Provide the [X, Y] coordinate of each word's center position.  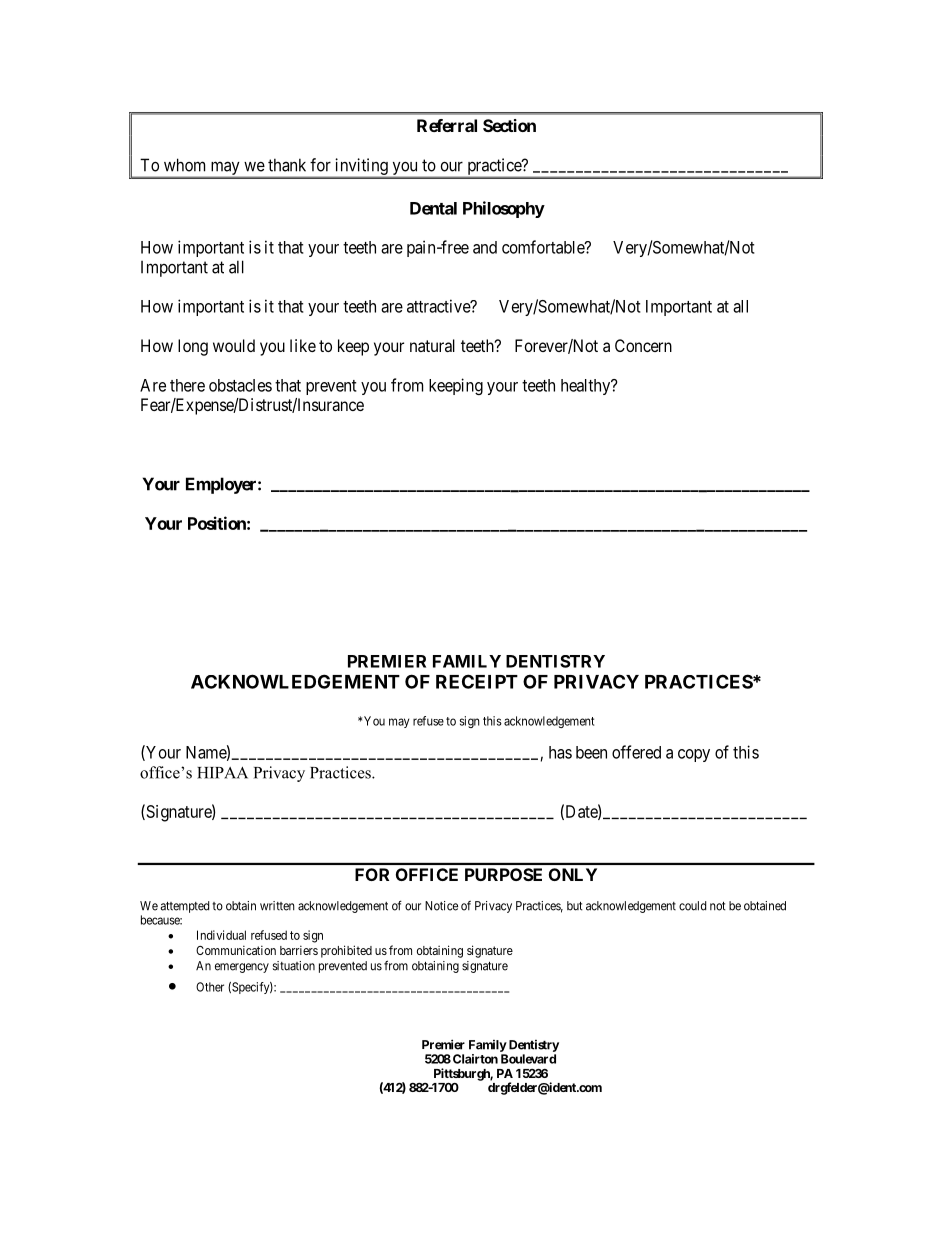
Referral [447, 125]
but [575, 906]
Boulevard [528, 1059]
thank [287, 165]
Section [509, 125]
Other [210, 987]
